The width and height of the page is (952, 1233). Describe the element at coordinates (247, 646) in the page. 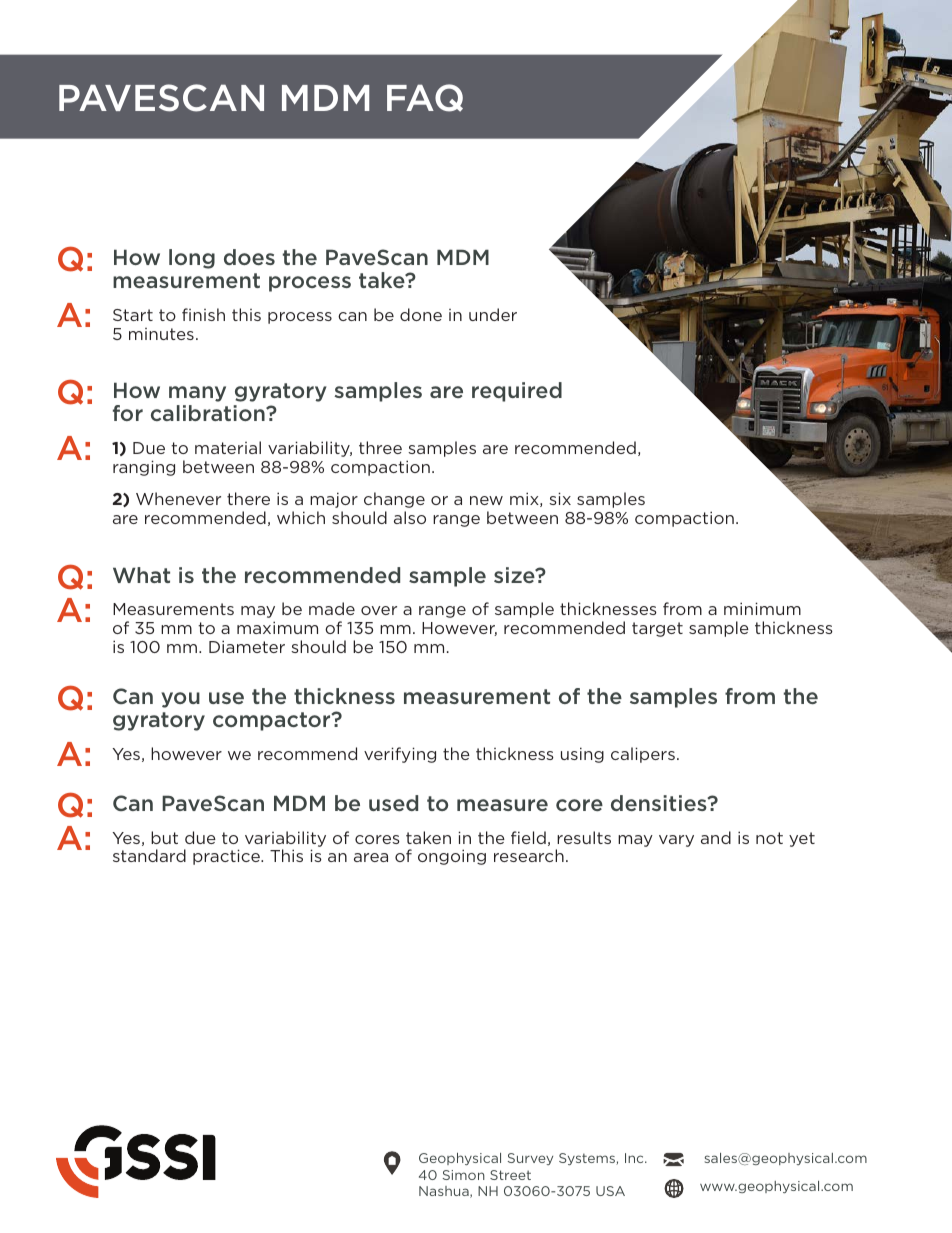

I see `Diameter` at that location.
